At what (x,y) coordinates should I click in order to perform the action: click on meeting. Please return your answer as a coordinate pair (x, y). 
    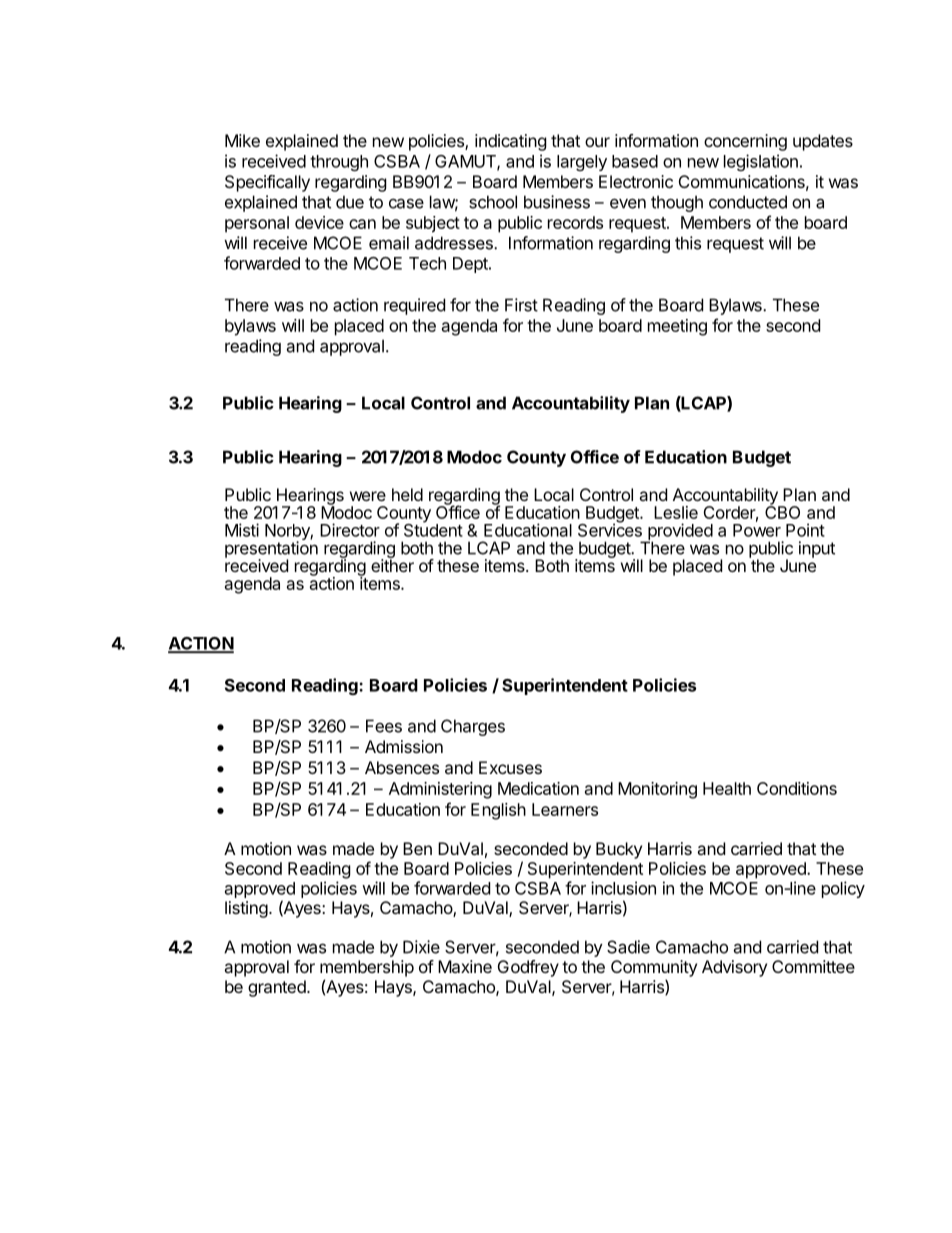
    Looking at the image, I should click on (677, 327).
